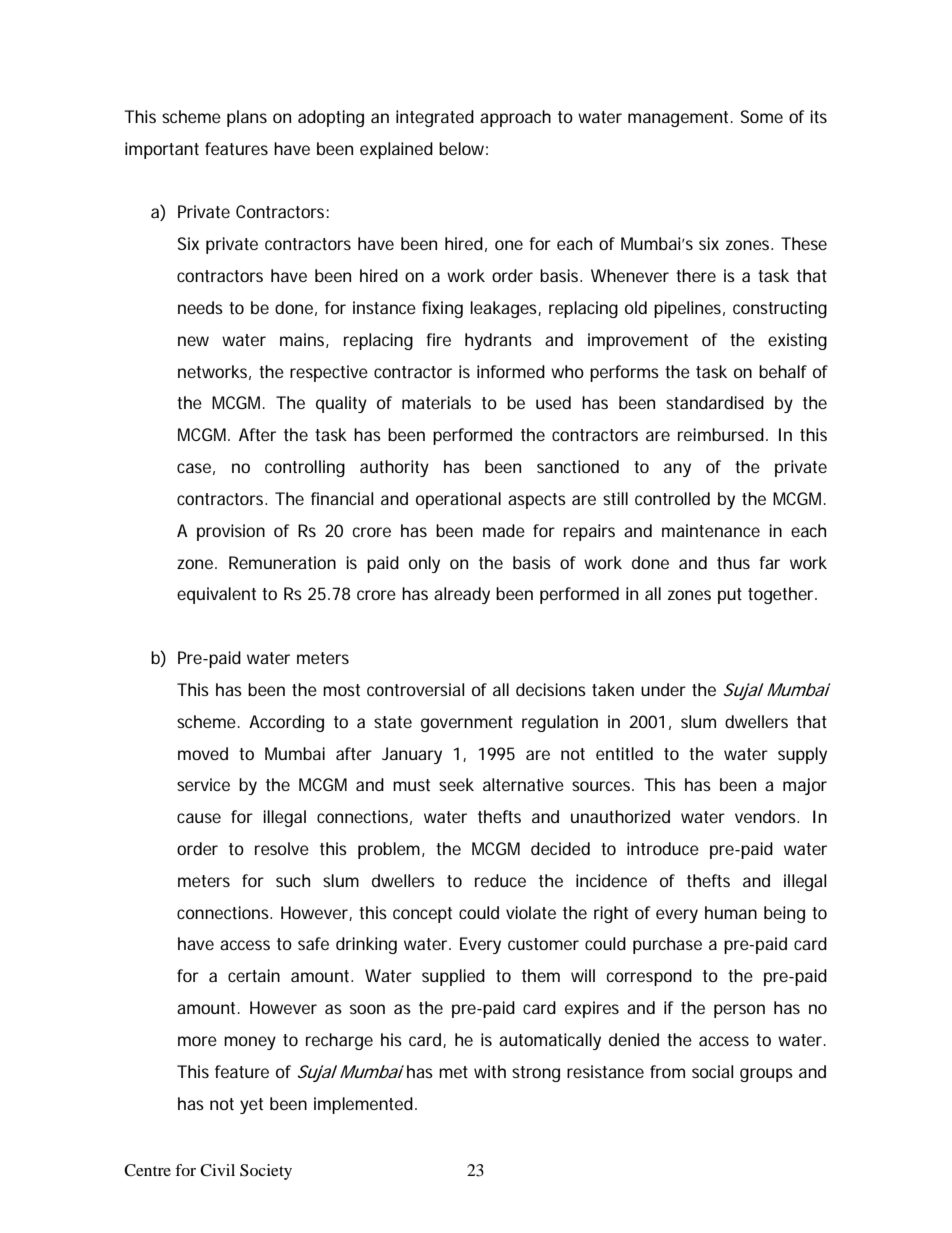 The width and height of the screenshot is (952, 1233). What do you see at coordinates (730, 596) in the screenshot?
I see `put` at bounding box center [730, 596].
